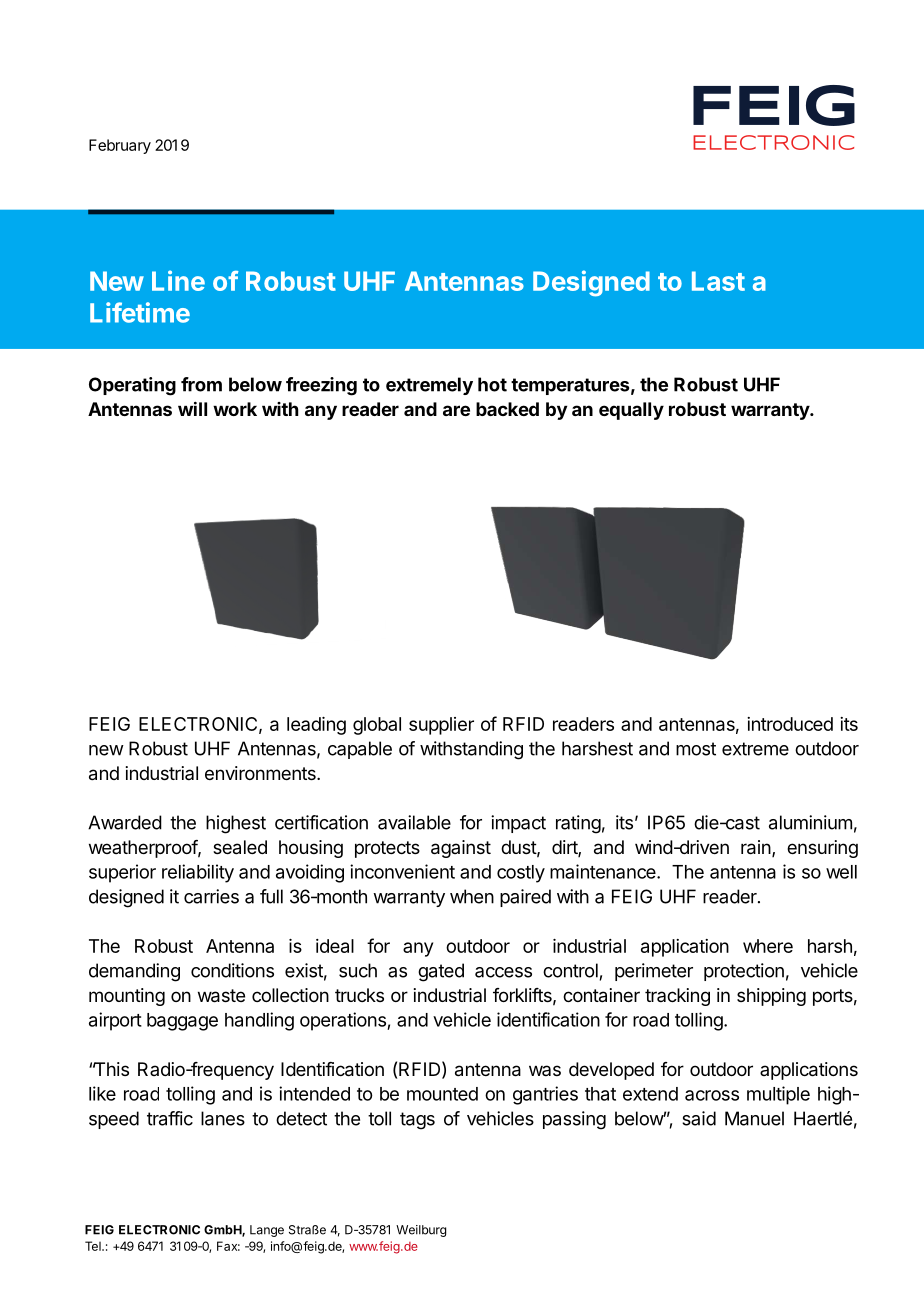  I want to click on Lange, so click(267, 1231).
